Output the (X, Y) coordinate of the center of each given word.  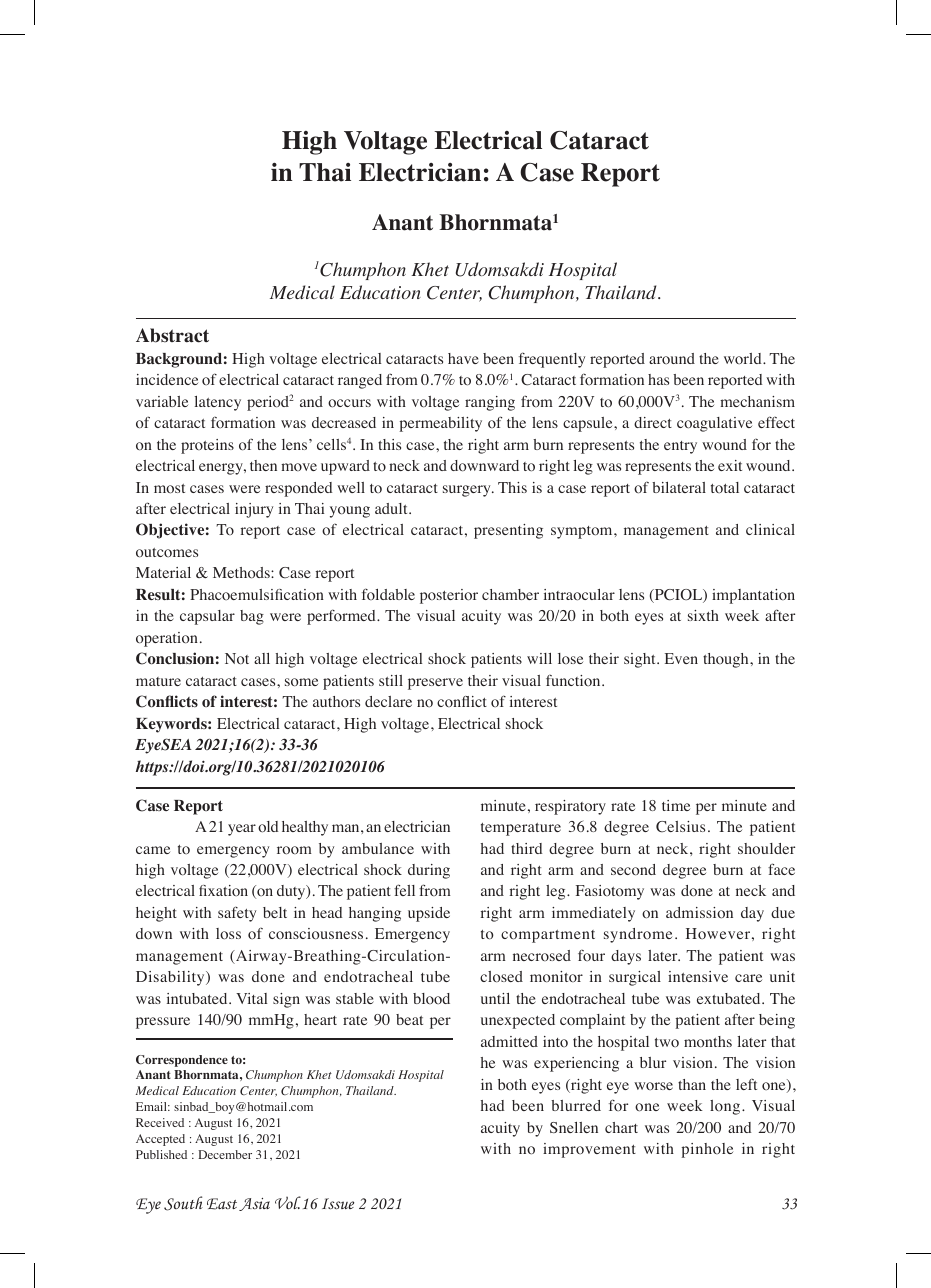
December (225, 1154)
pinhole (707, 1150)
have (463, 358)
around (672, 358)
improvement (589, 1150)
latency (218, 403)
